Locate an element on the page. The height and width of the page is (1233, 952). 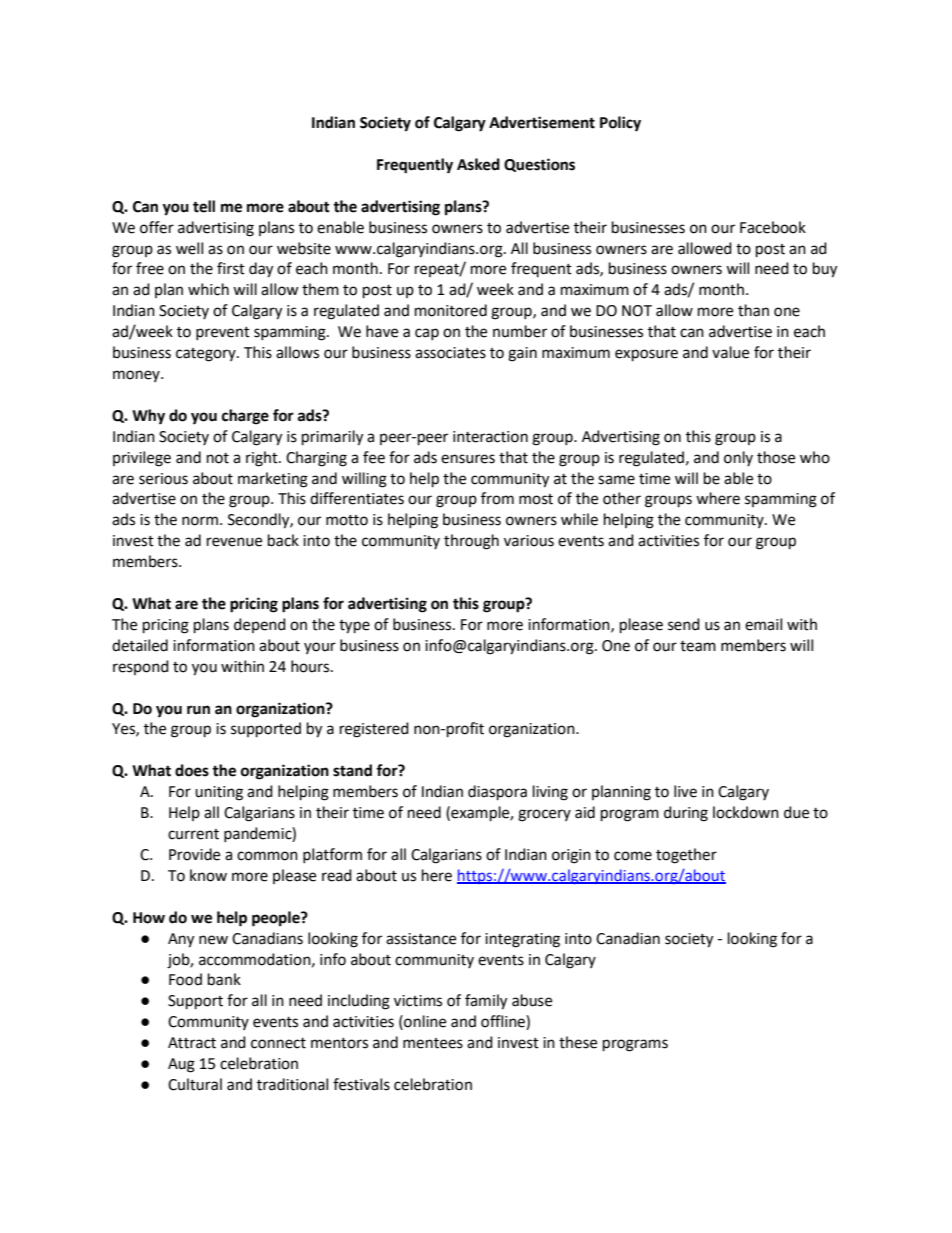
Facebook is located at coordinates (773, 227).
